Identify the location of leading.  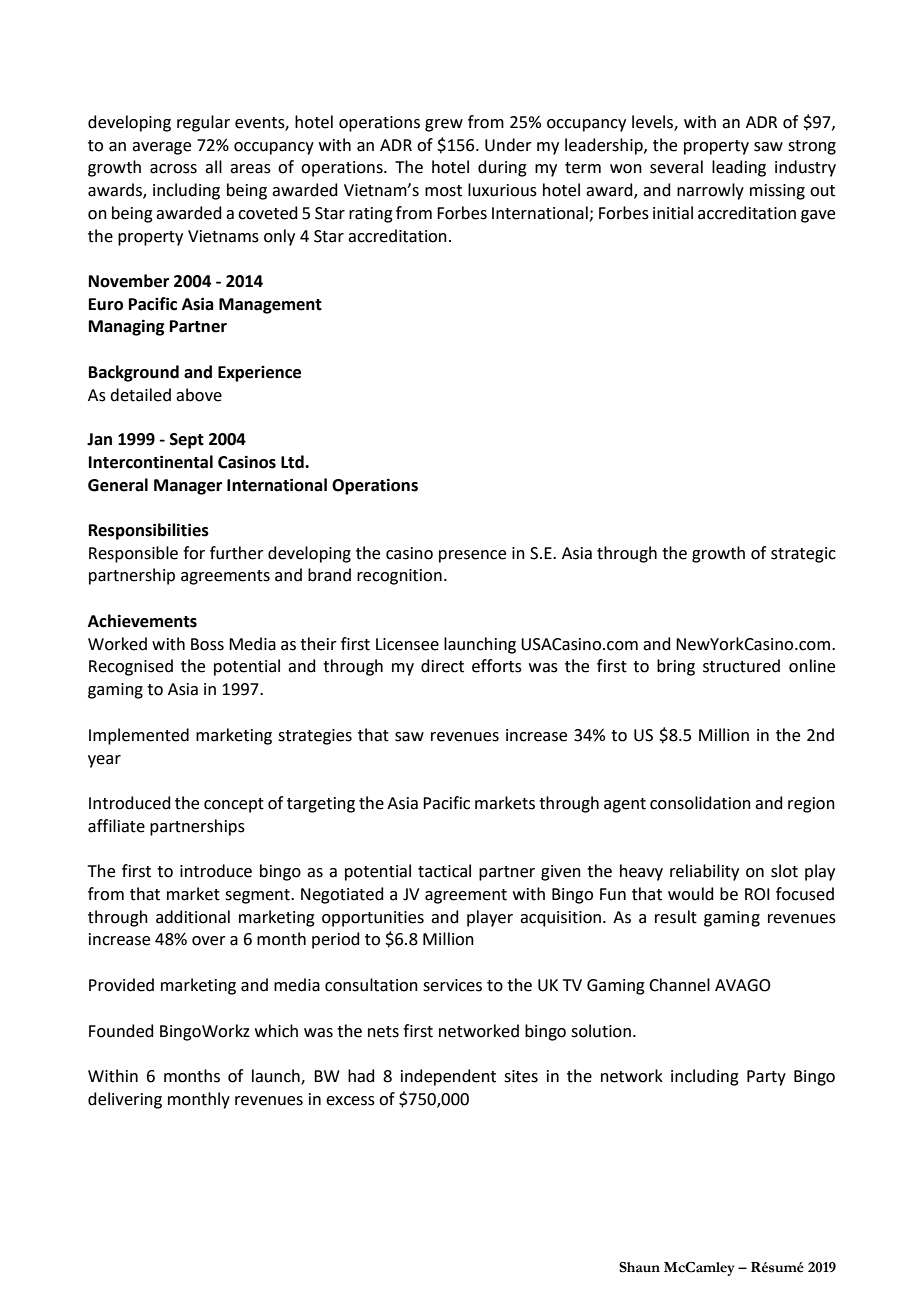
(739, 168).
